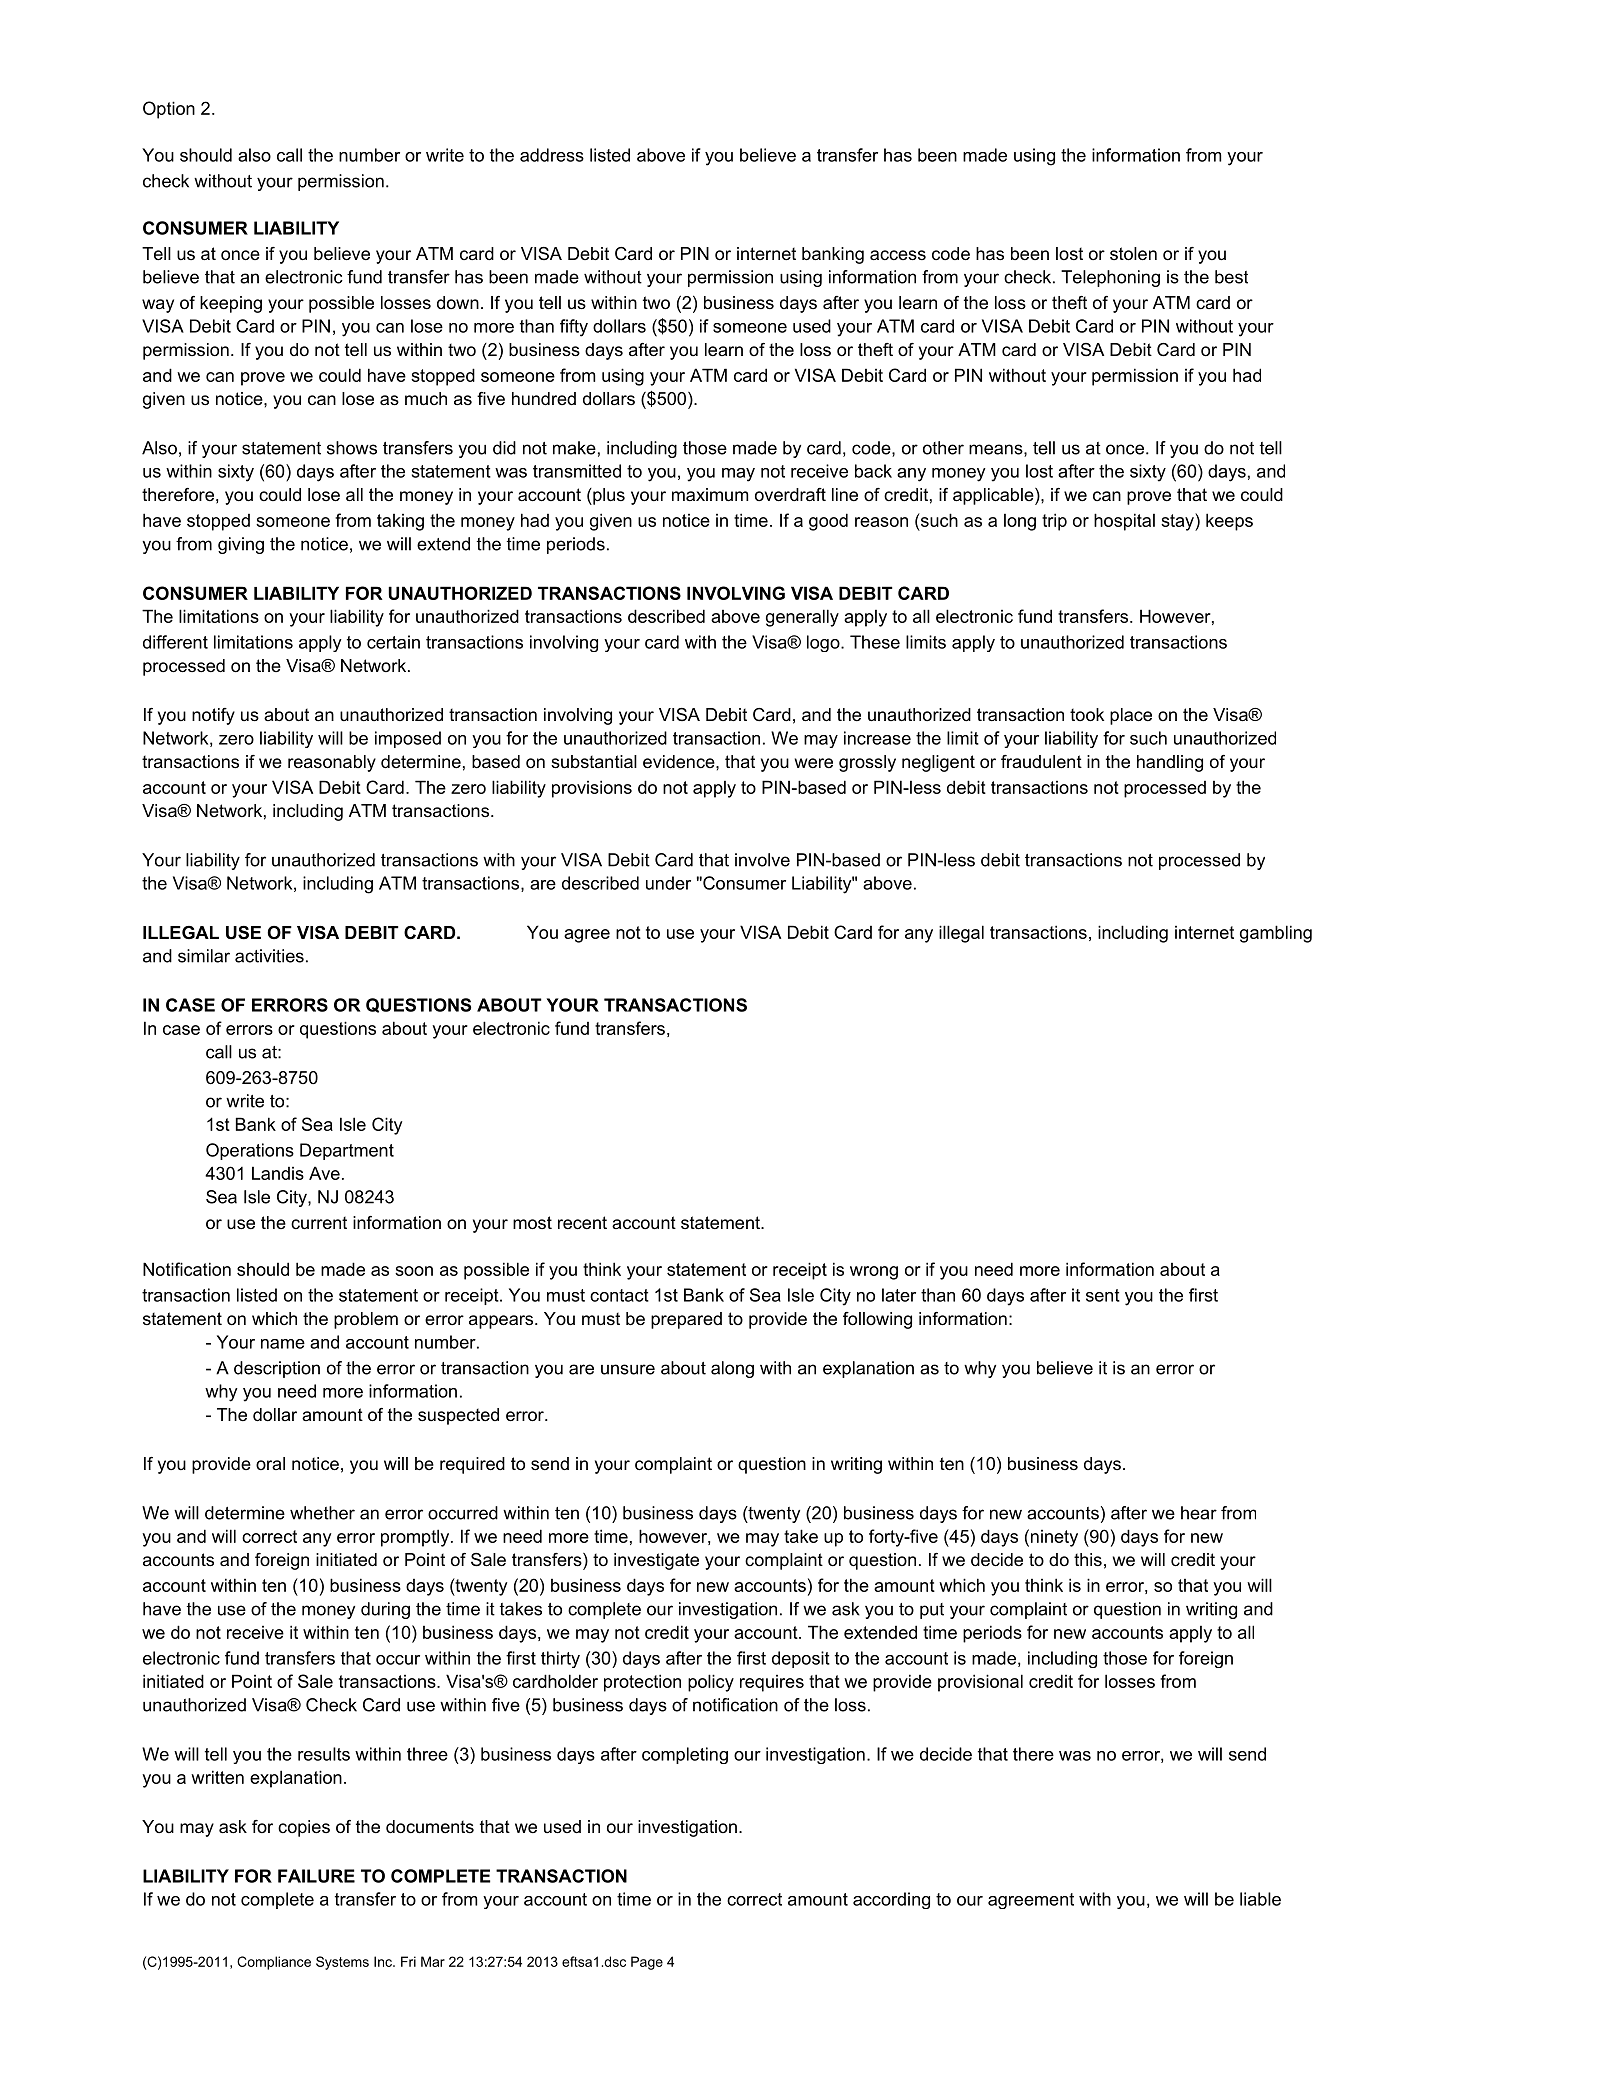 Image resolution: width=1619 pixels, height=2095 pixels. What do you see at coordinates (169, 110) in the page?
I see `Option` at bounding box center [169, 110].
